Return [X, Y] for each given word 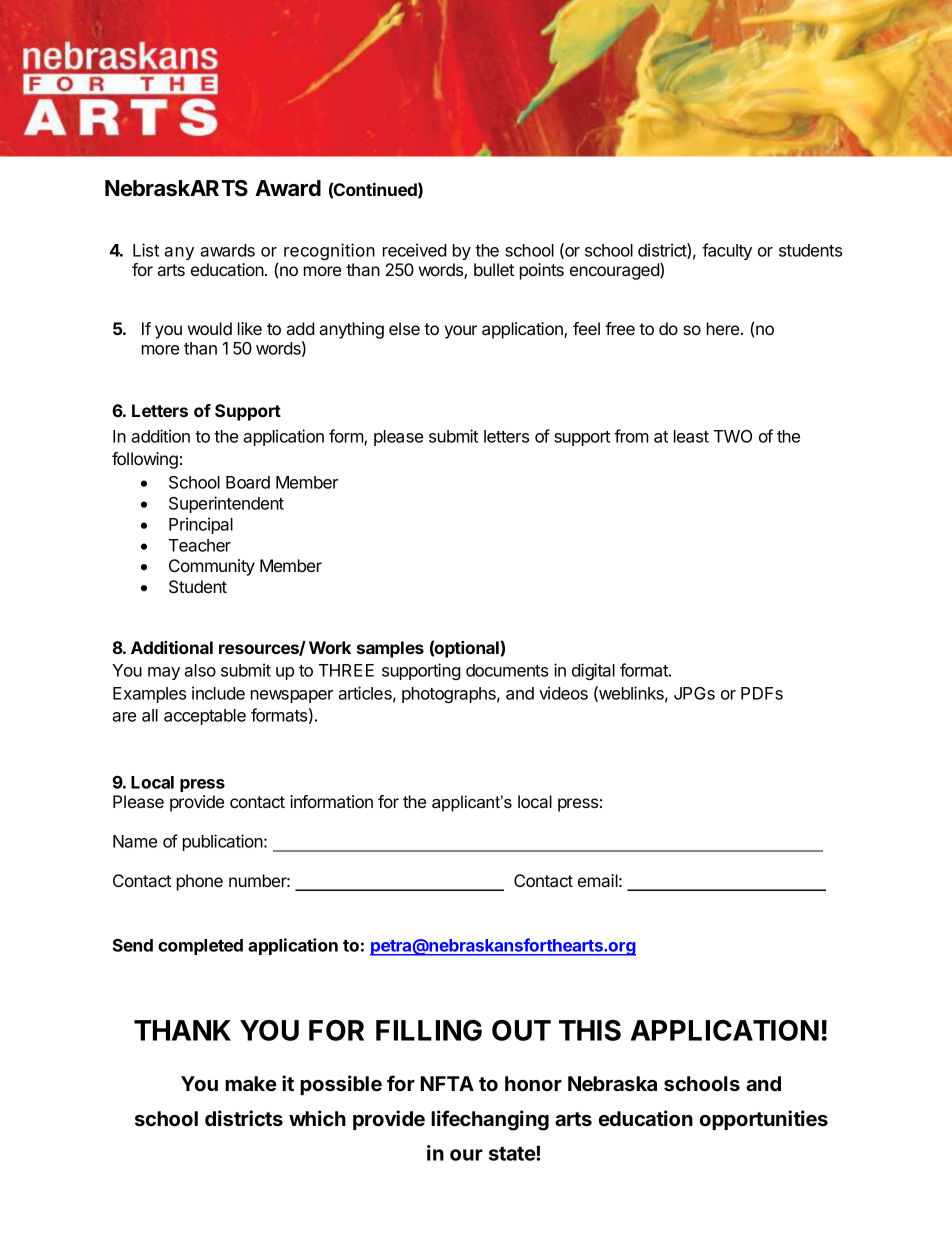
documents [507, 670]
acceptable [205, 717]
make [251, 1083]
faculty [727, 251]
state [513, 1154]
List [146, 250]
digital [593, 671]
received [415, 250]
